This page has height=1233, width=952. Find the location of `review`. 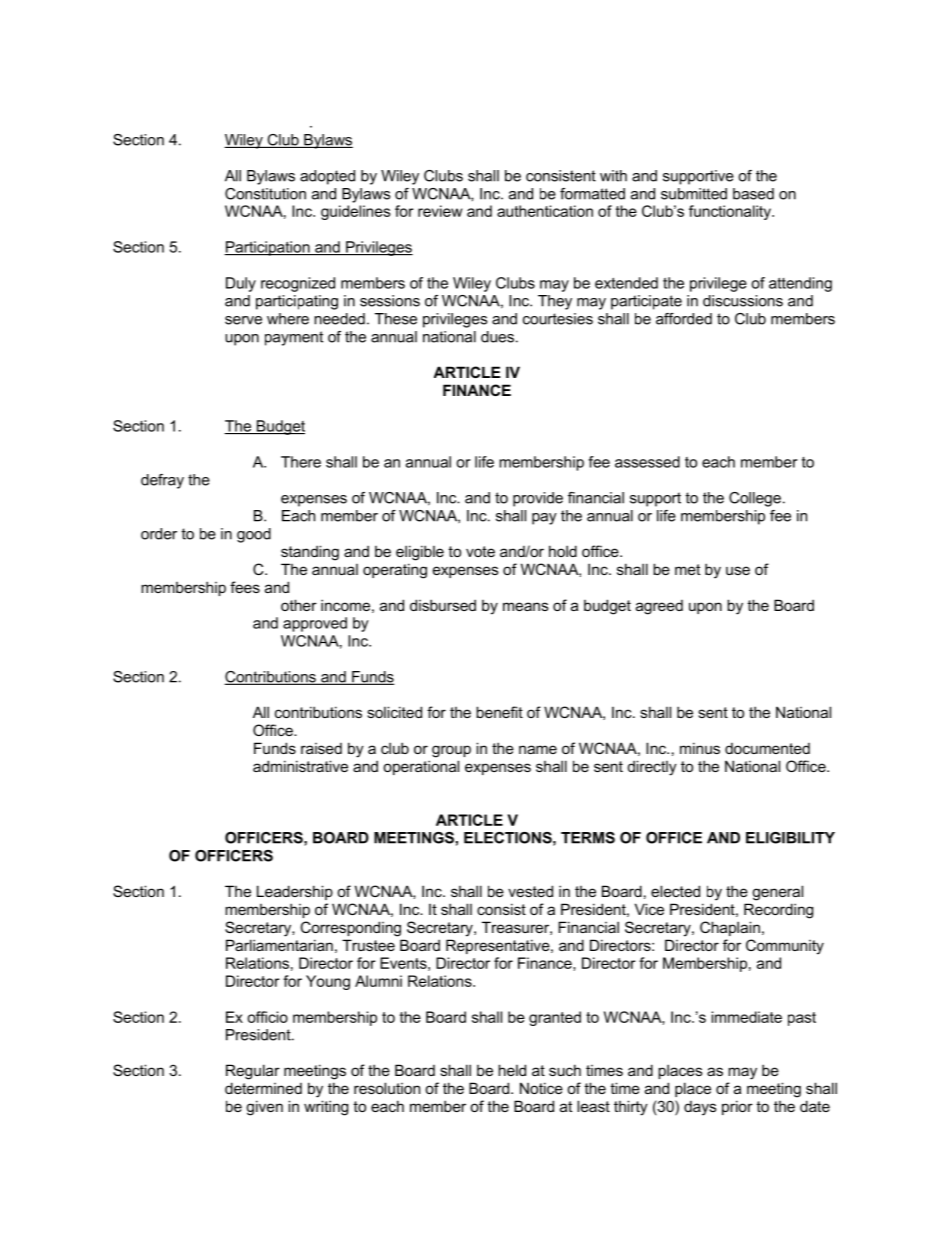

review is located at coordinates (440, 211).
